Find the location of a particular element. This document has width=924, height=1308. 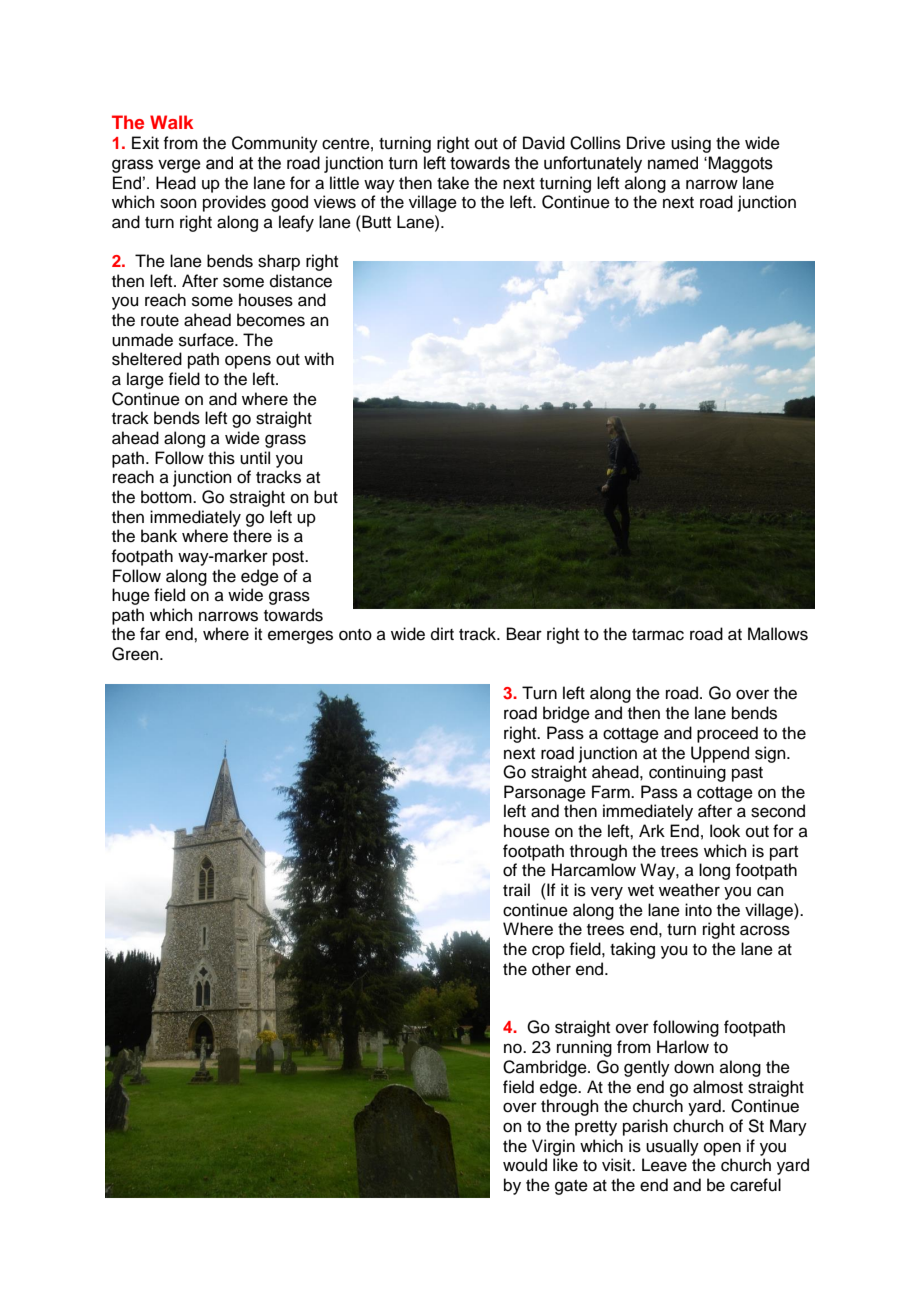

verge is located at coordinates (179, 166).
